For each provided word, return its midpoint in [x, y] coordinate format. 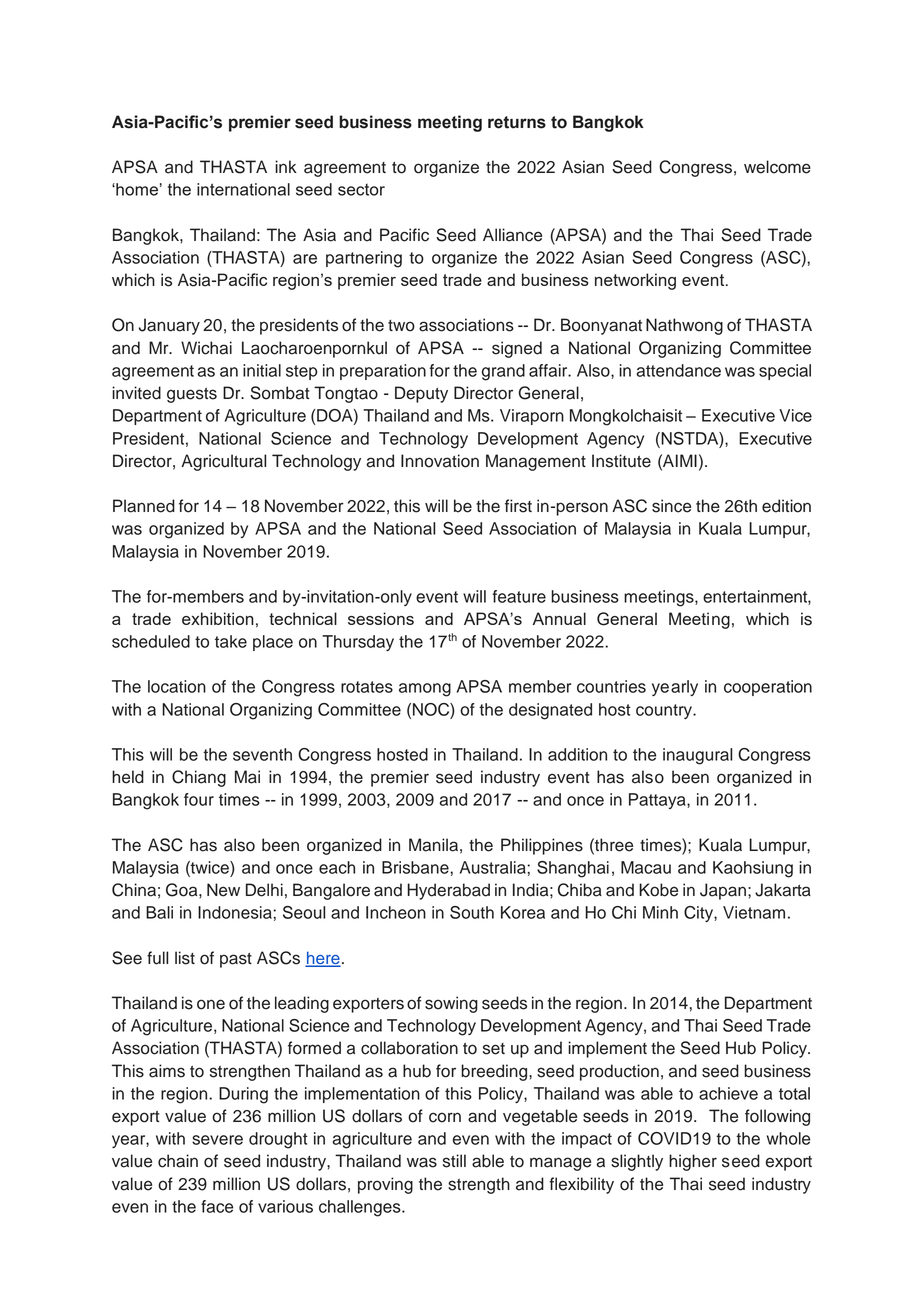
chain [178, 1161]
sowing [451, 1004]
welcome [777, 167]
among [425, 690]
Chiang [199, 778]
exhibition [218, 618]
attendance [678, 370]
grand [503, 372]
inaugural [698, 756]
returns [517, 122]
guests [192, 395]
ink [286, 166]
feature [519, 596]
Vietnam [754, 912]
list [185, 958]
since [671, 506]
